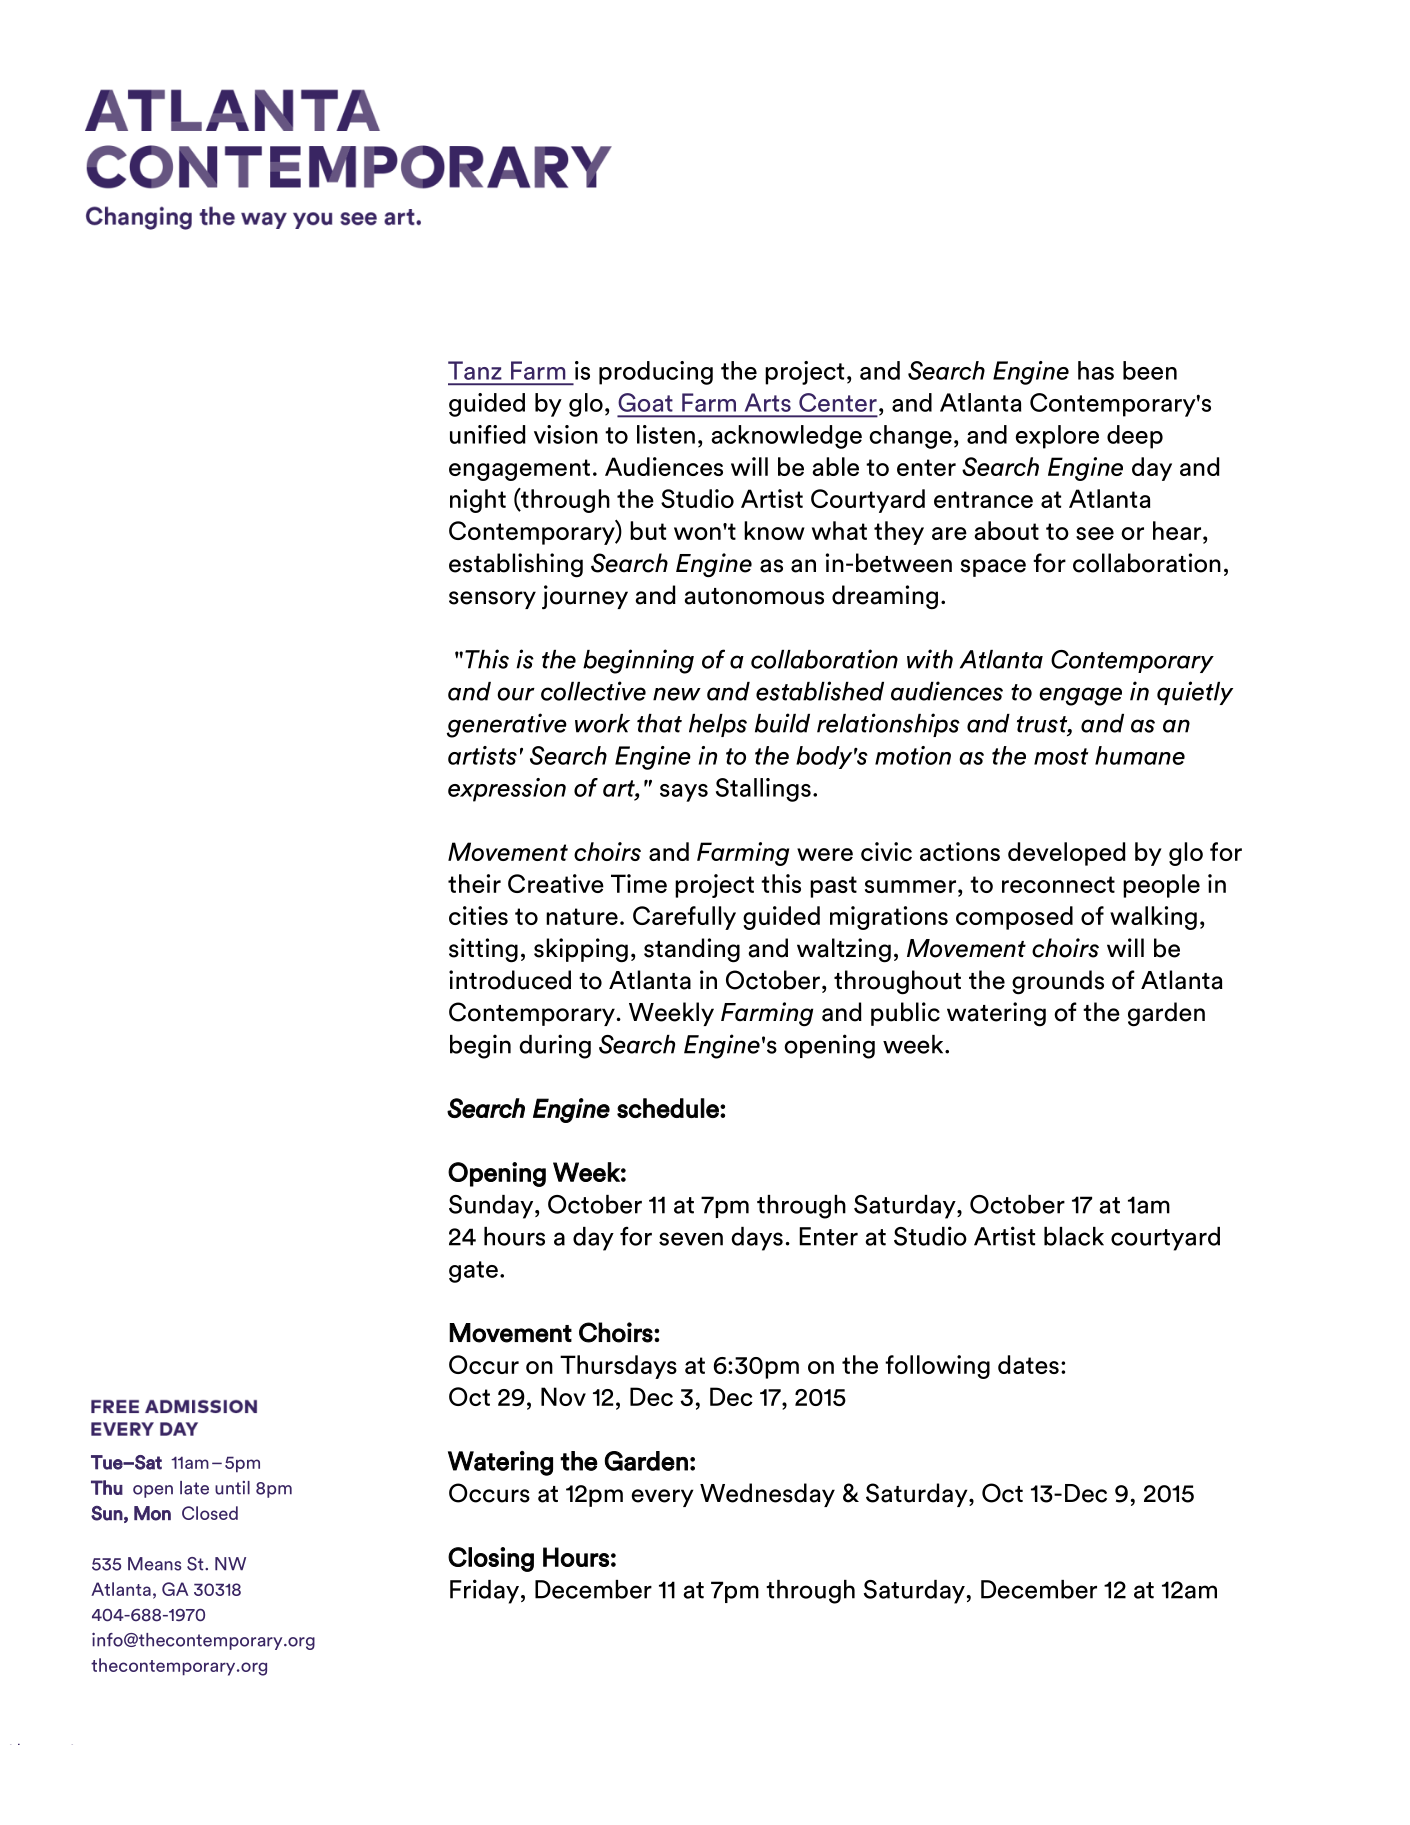 This document has width=1410, height=1825. I want to click on every, so click(663, 1498).
